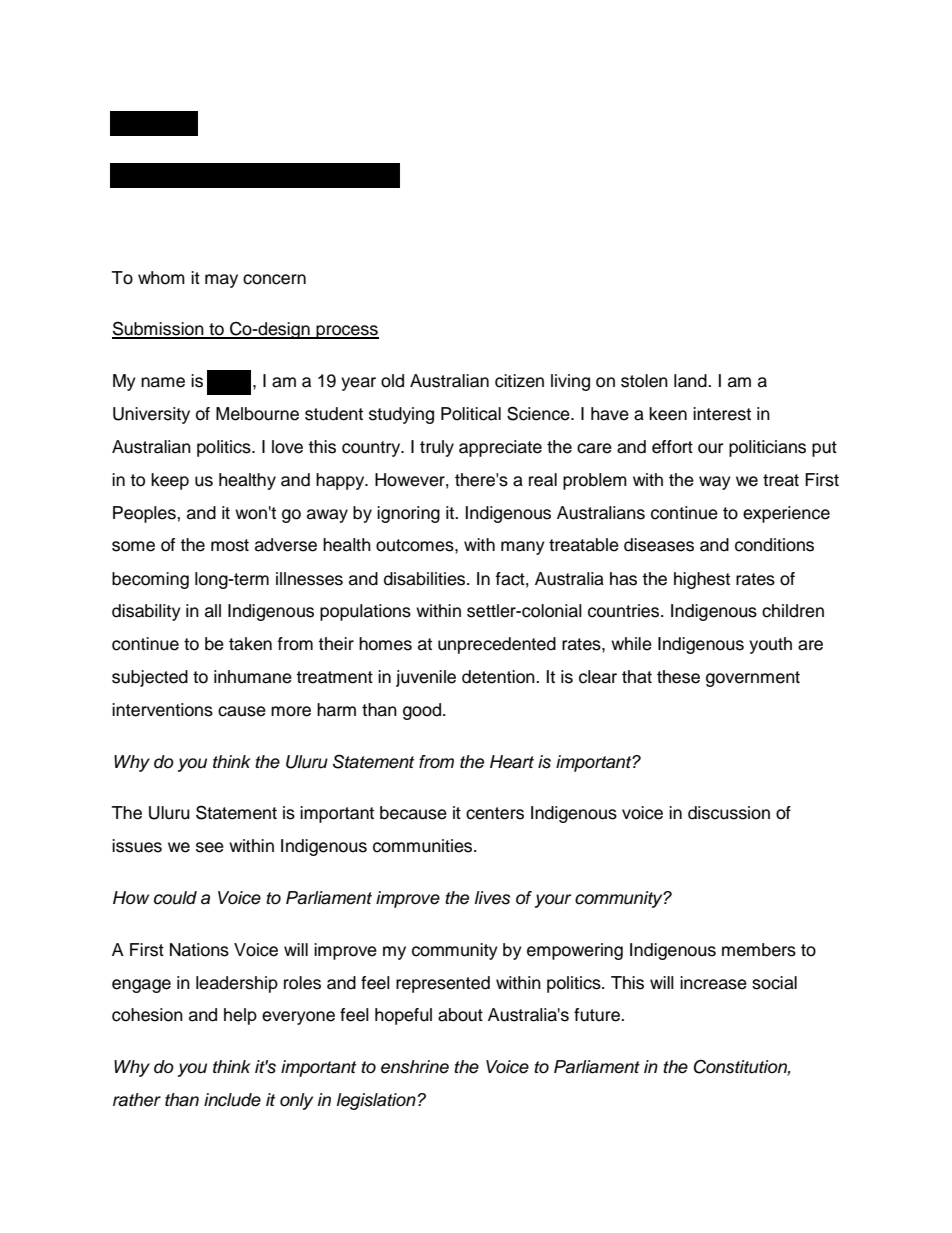 The image size is (952, 1233). I want to click on citizen, so click(519, 381).
